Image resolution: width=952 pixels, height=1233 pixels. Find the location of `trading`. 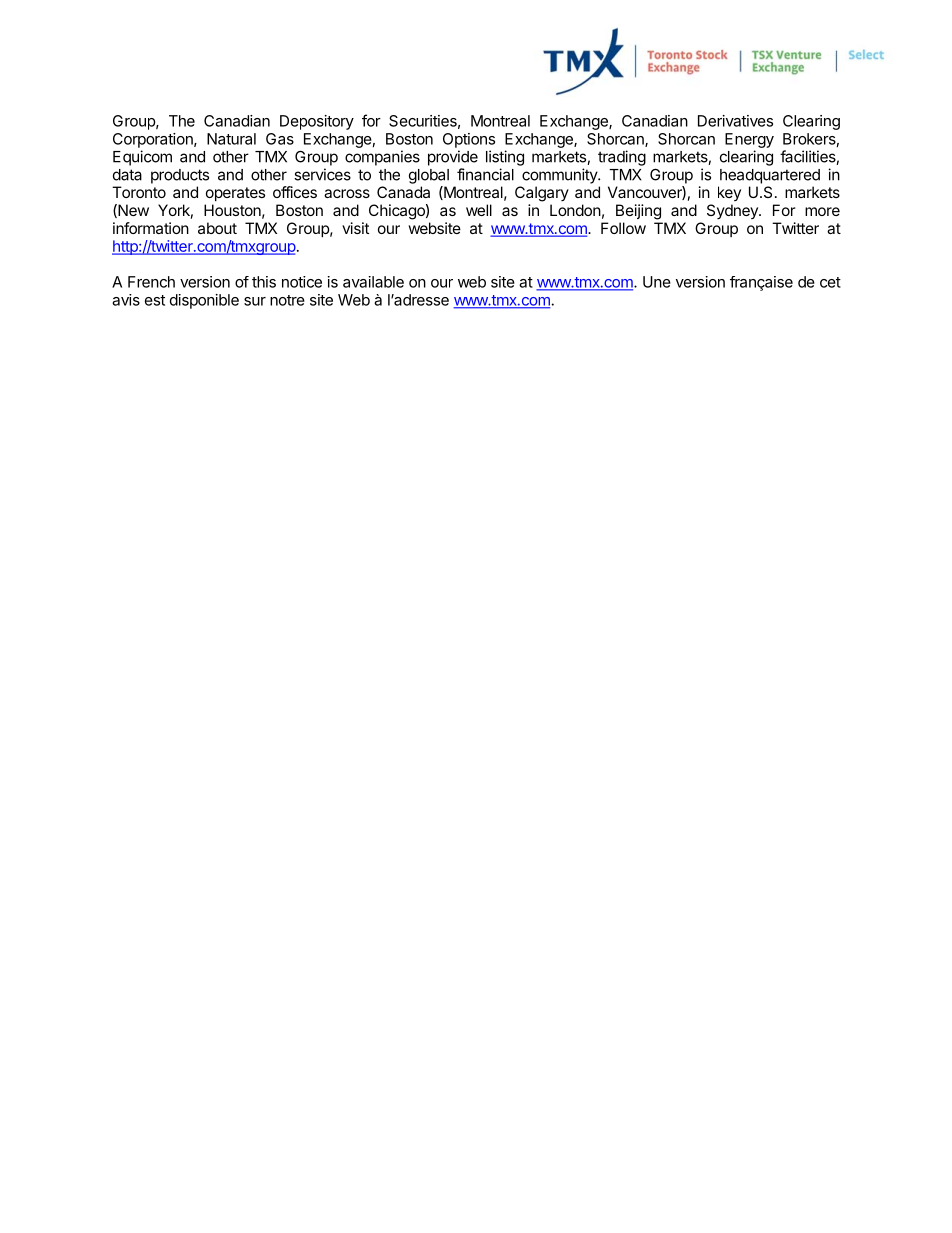

trading is located at coordinates (622, 158).
